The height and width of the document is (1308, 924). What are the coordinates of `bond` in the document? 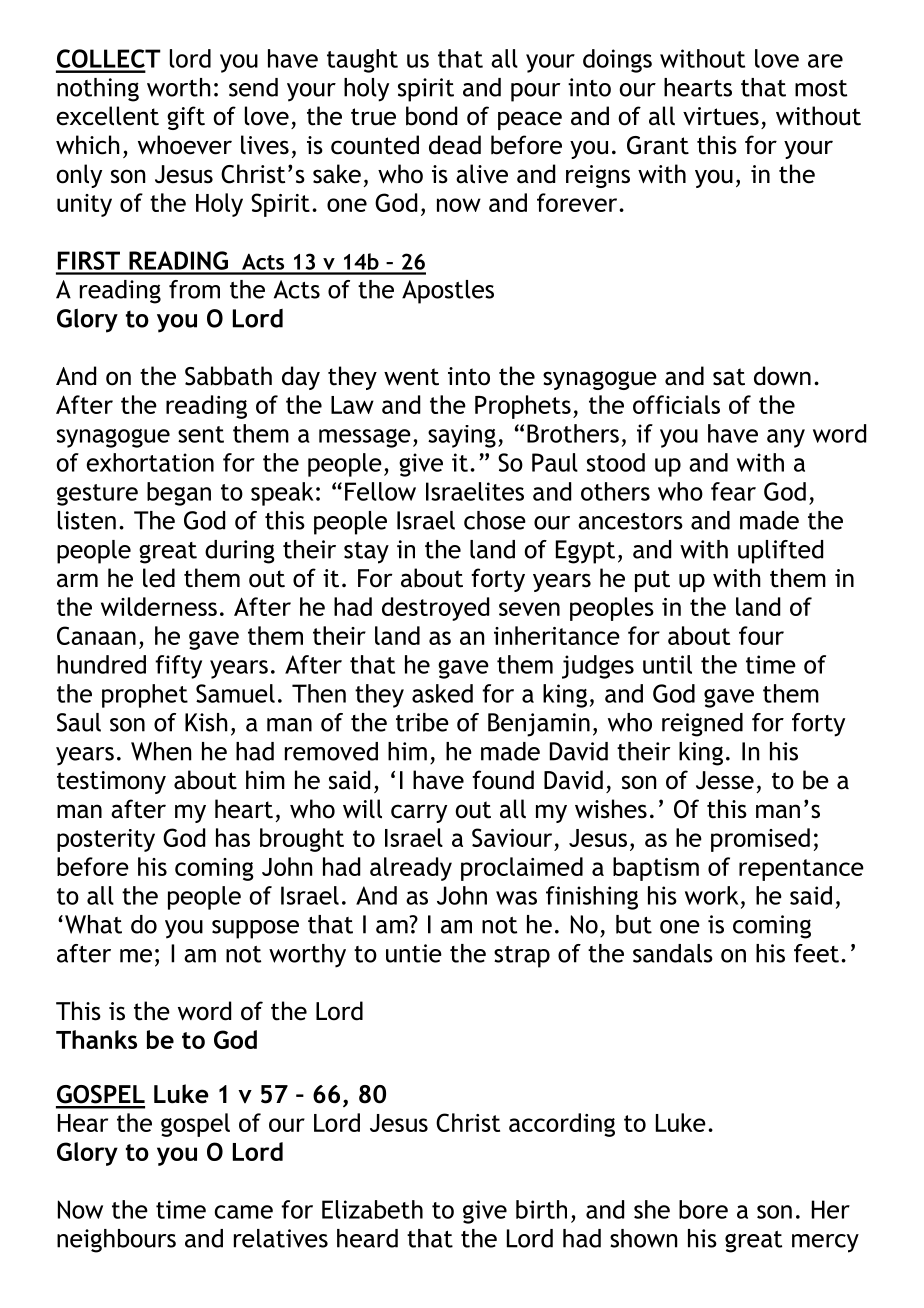 It's located at (431, 116).
